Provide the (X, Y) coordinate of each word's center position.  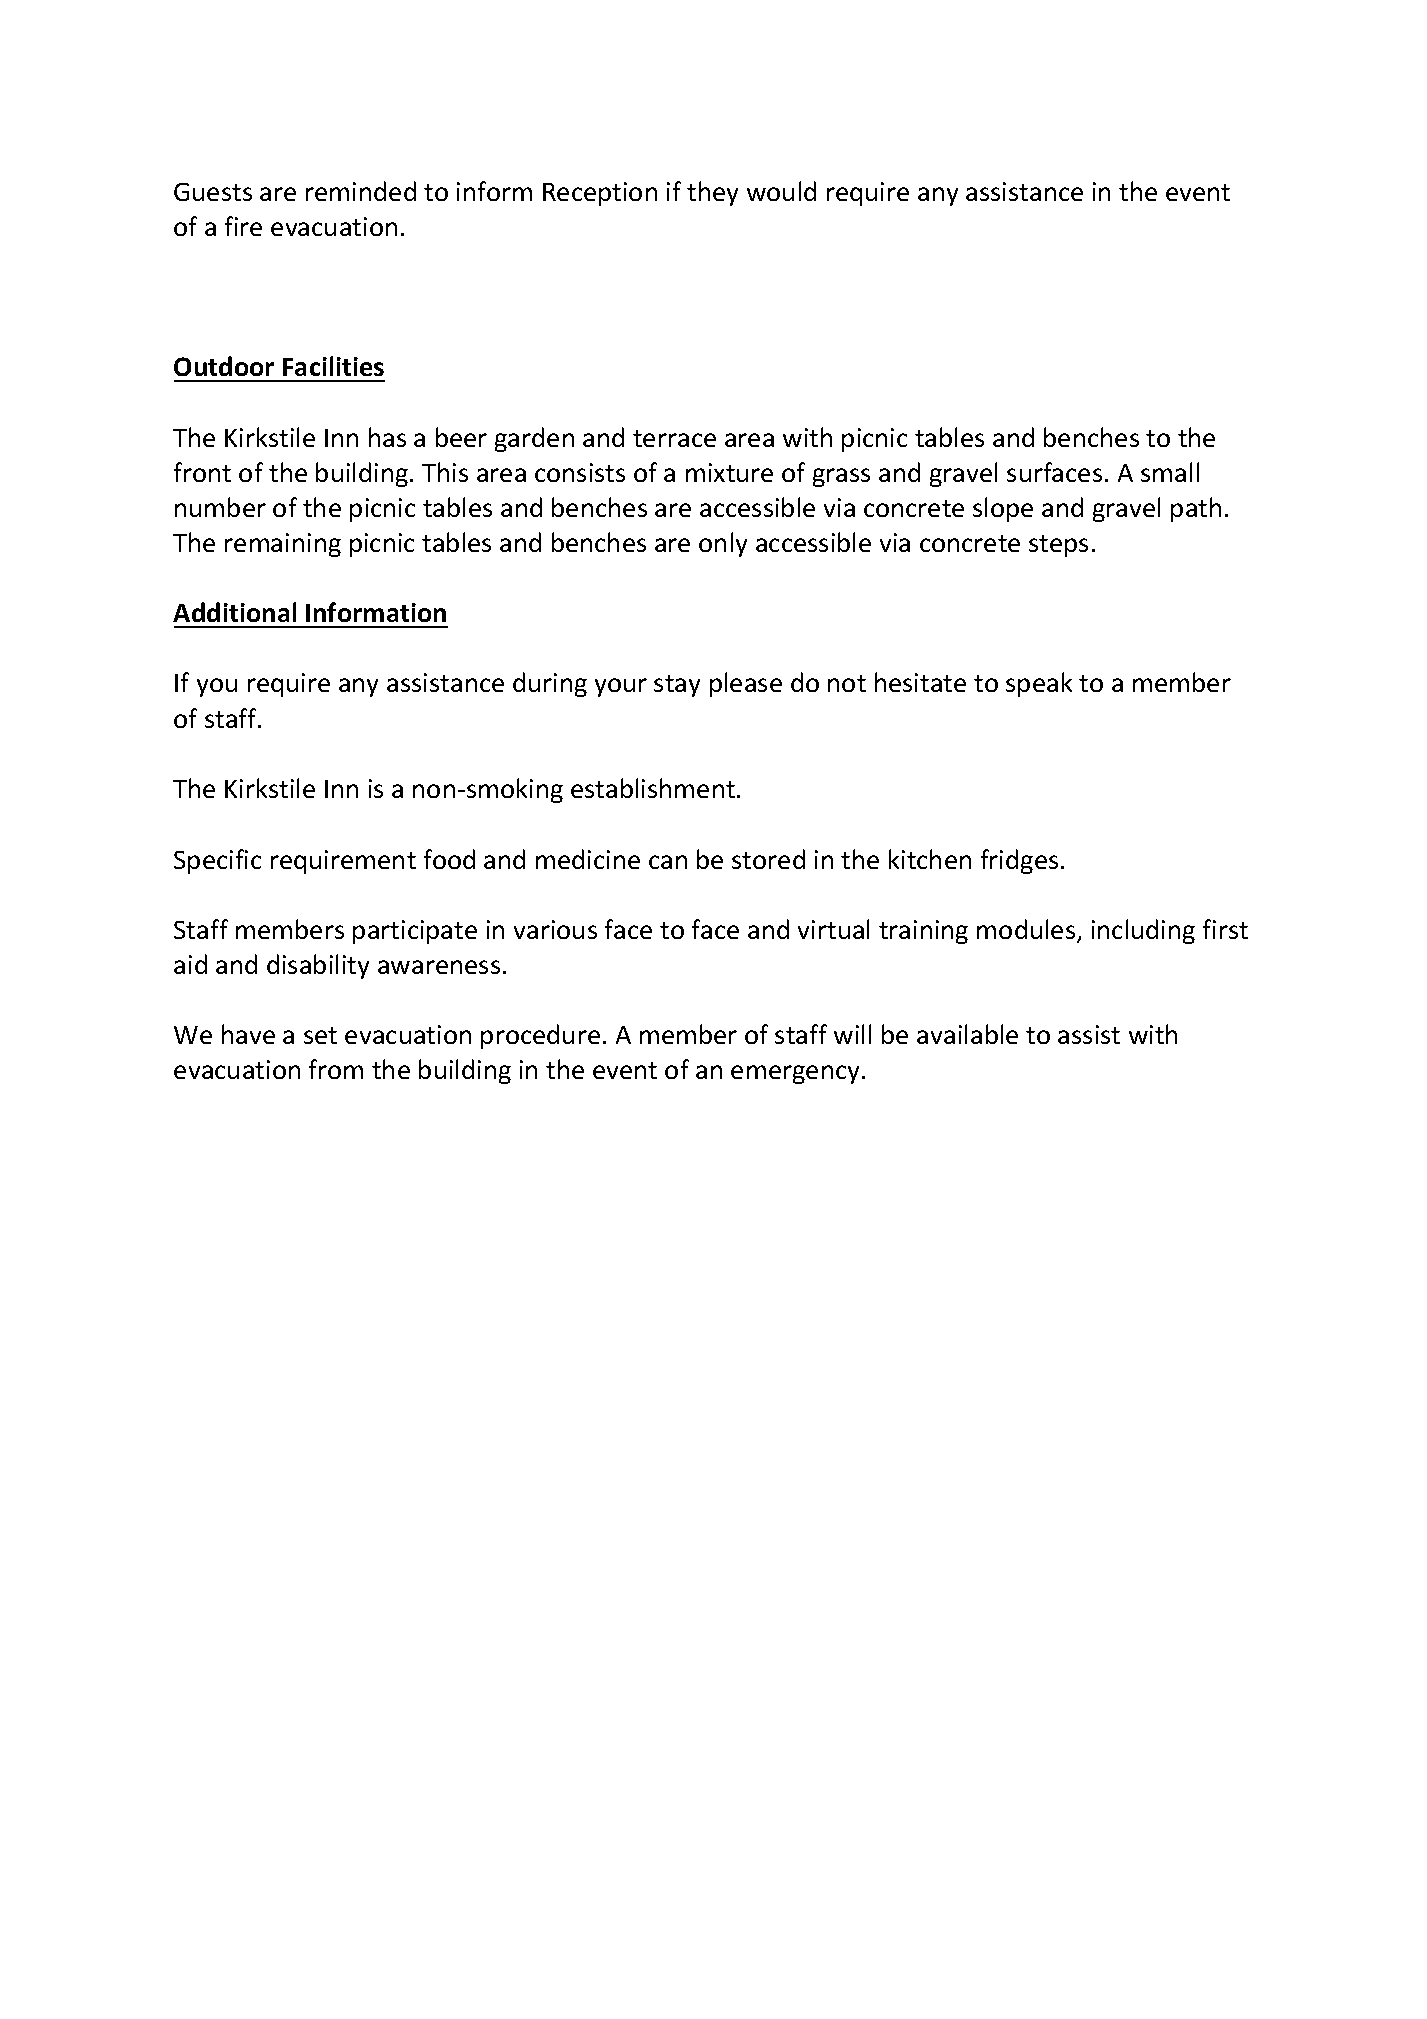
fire (243, 226)
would (781, 191)
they (712, 193)
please (746, 684)
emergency (797, 1074)
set (320, 1035)
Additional (234, 612)
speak (1039, 684)
